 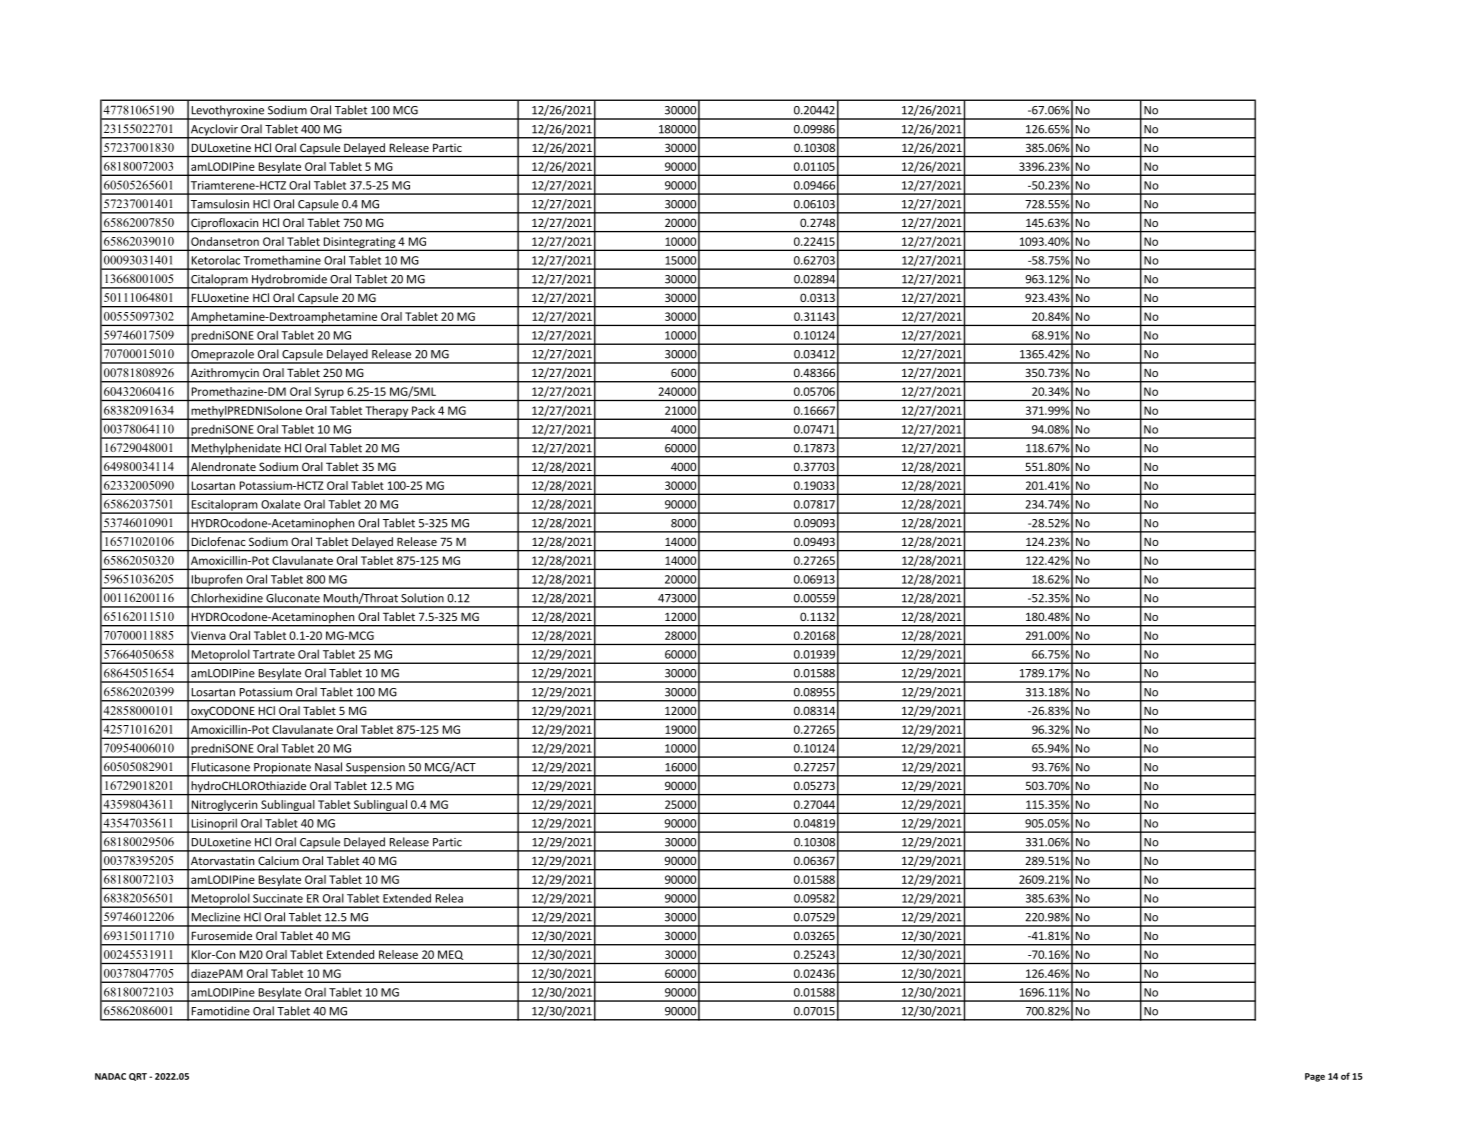 I want to click on Furosemide, so click(x=222, y=935).
